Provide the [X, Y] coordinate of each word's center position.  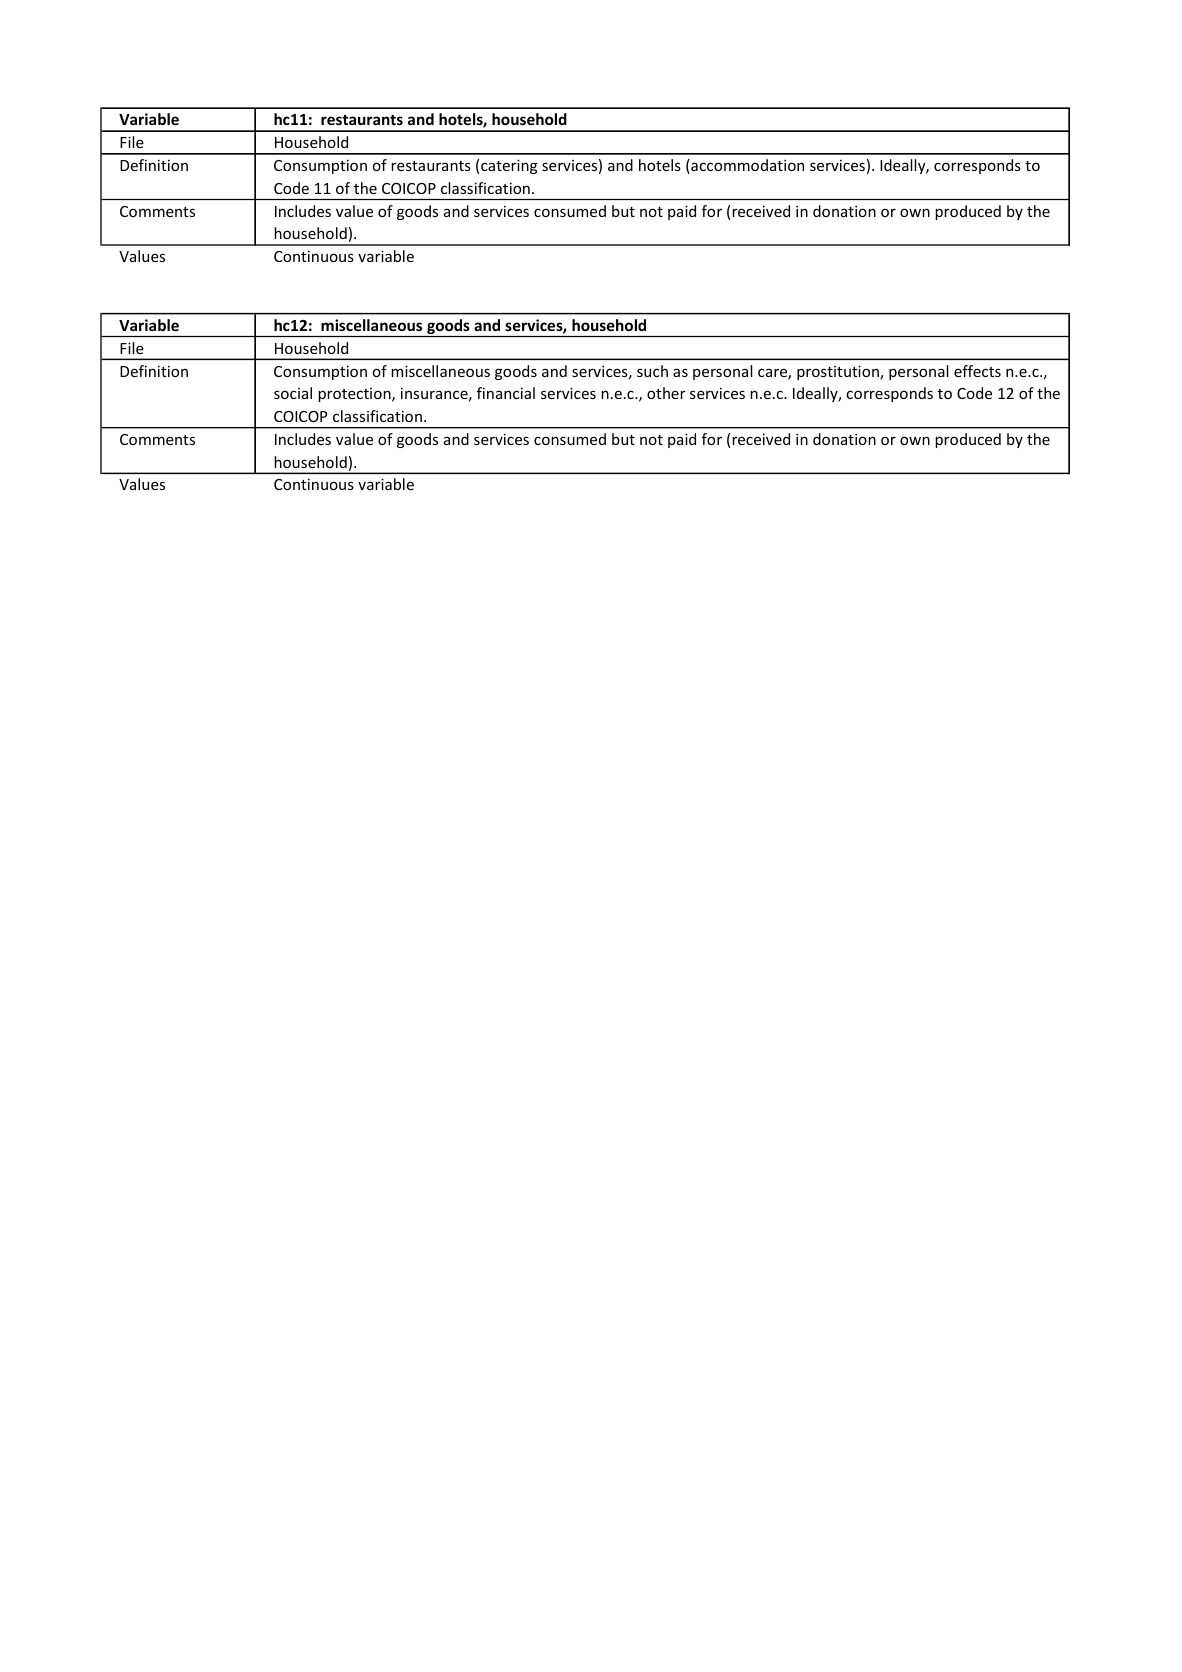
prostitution [839, 372]
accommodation [746, 166]
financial [506, 393]
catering [509, 166]
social [293, 393]
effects [977, 371]
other [666, 393]
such [652, 371]
